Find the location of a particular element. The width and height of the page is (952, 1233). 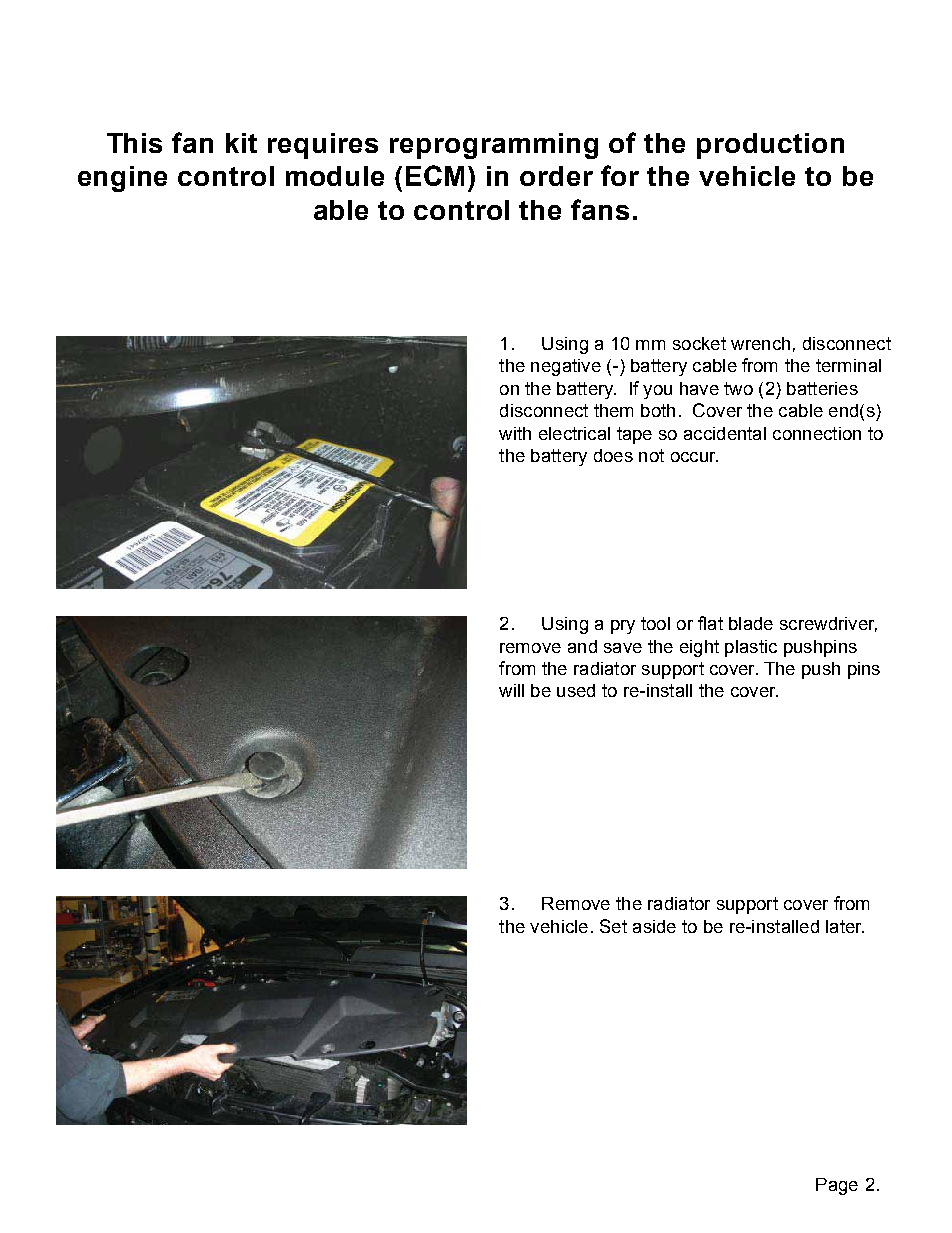

reprogramming is located at coordinates (494, 146).
